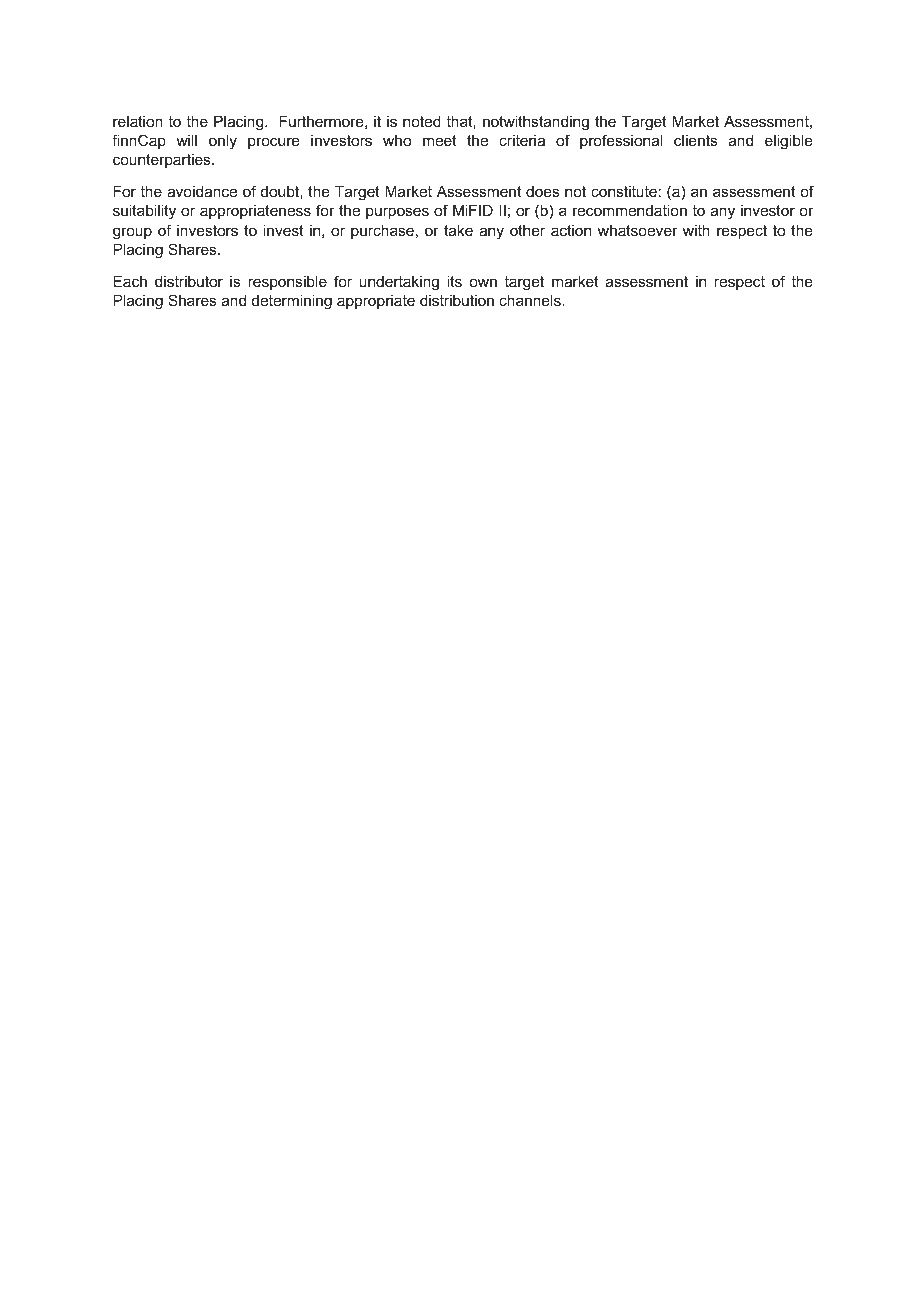 This screenshot has width=924, height=1308. Describe the element at coordinates (138, 121) in the screenshot. I see `relation` at that location.
